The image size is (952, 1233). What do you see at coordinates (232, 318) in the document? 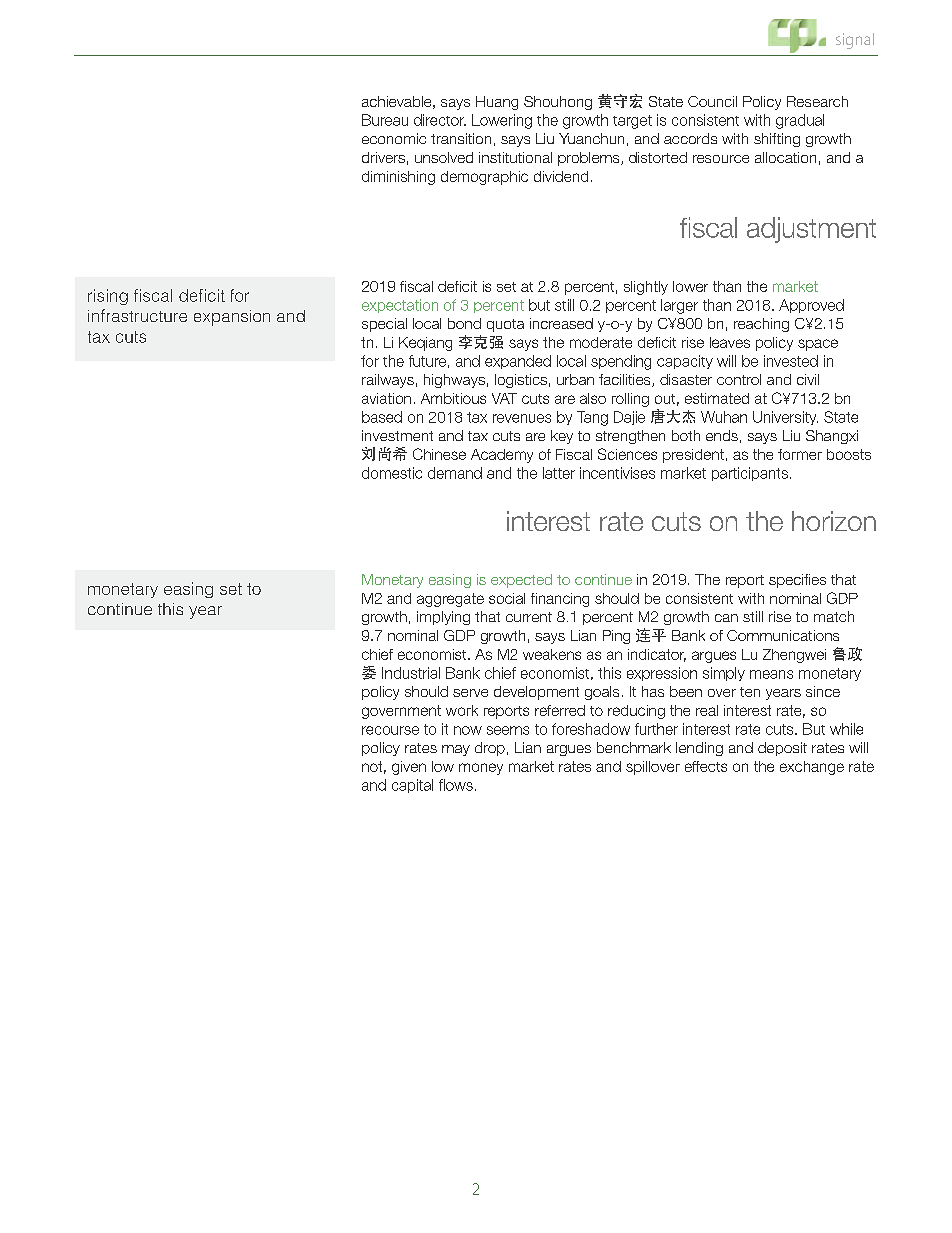
I see `expansion` at bounding box center [232, 318].
